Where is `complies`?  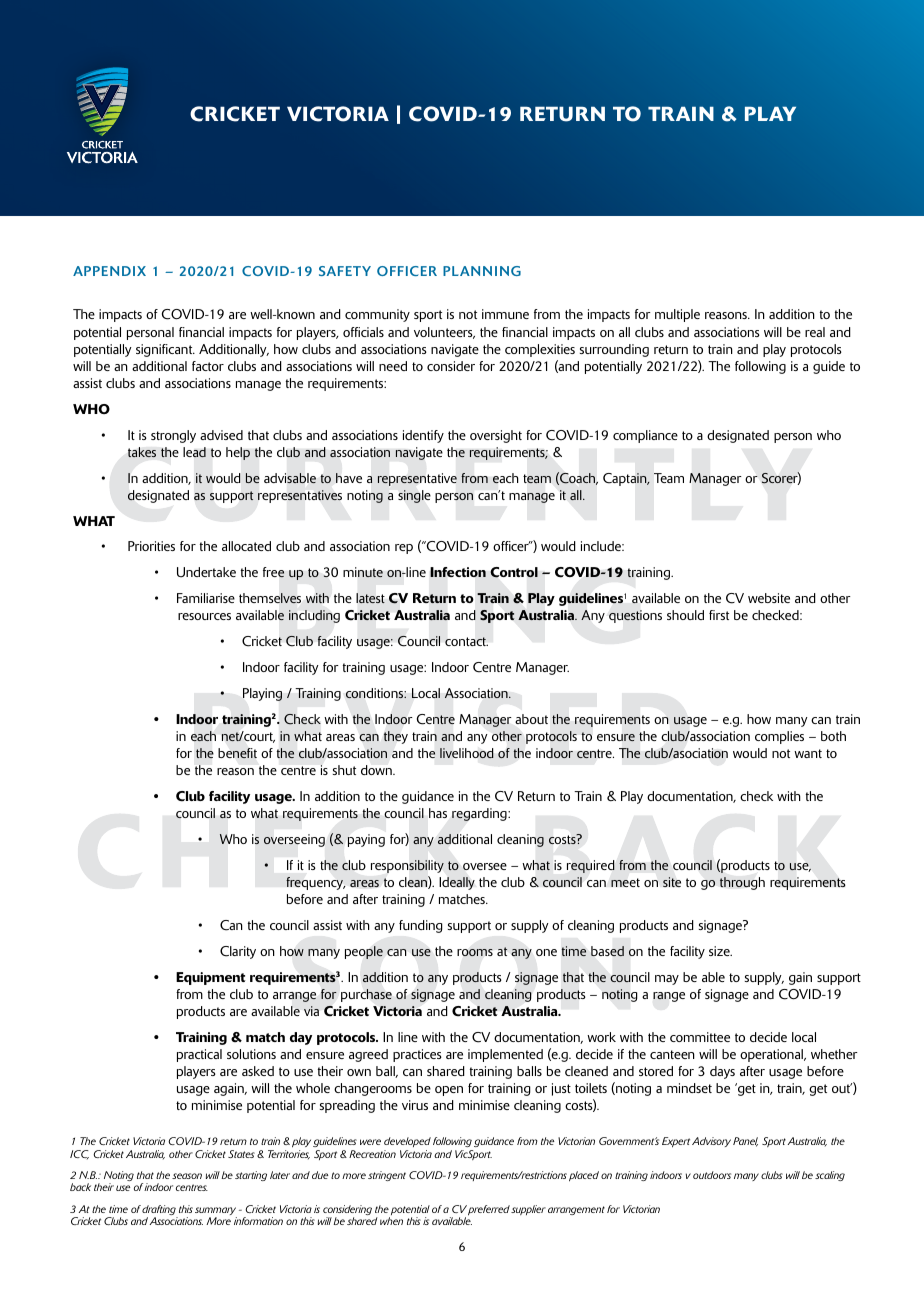
complies is located at coordinates (779, 737).
